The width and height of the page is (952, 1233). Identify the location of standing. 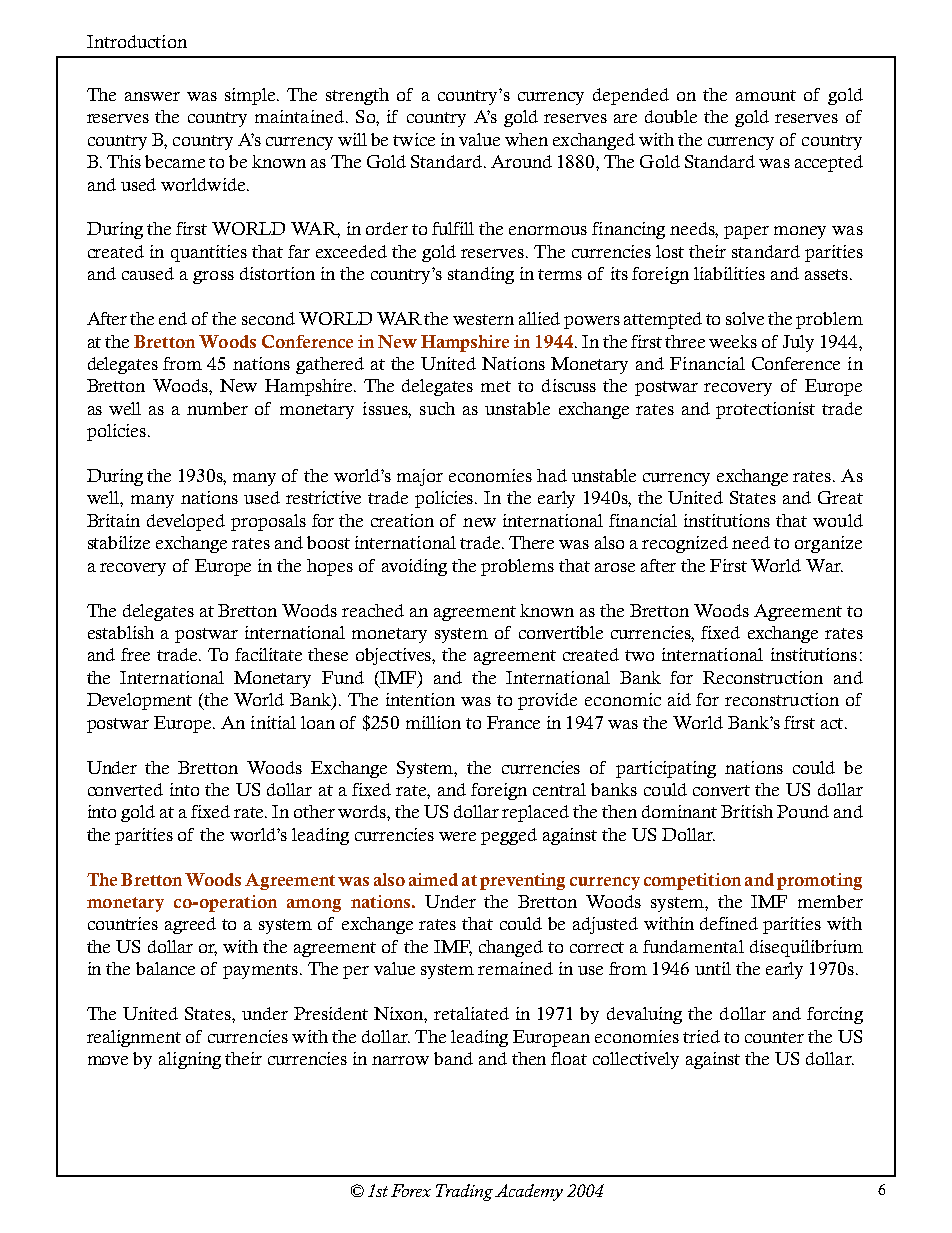
(481, 275).
